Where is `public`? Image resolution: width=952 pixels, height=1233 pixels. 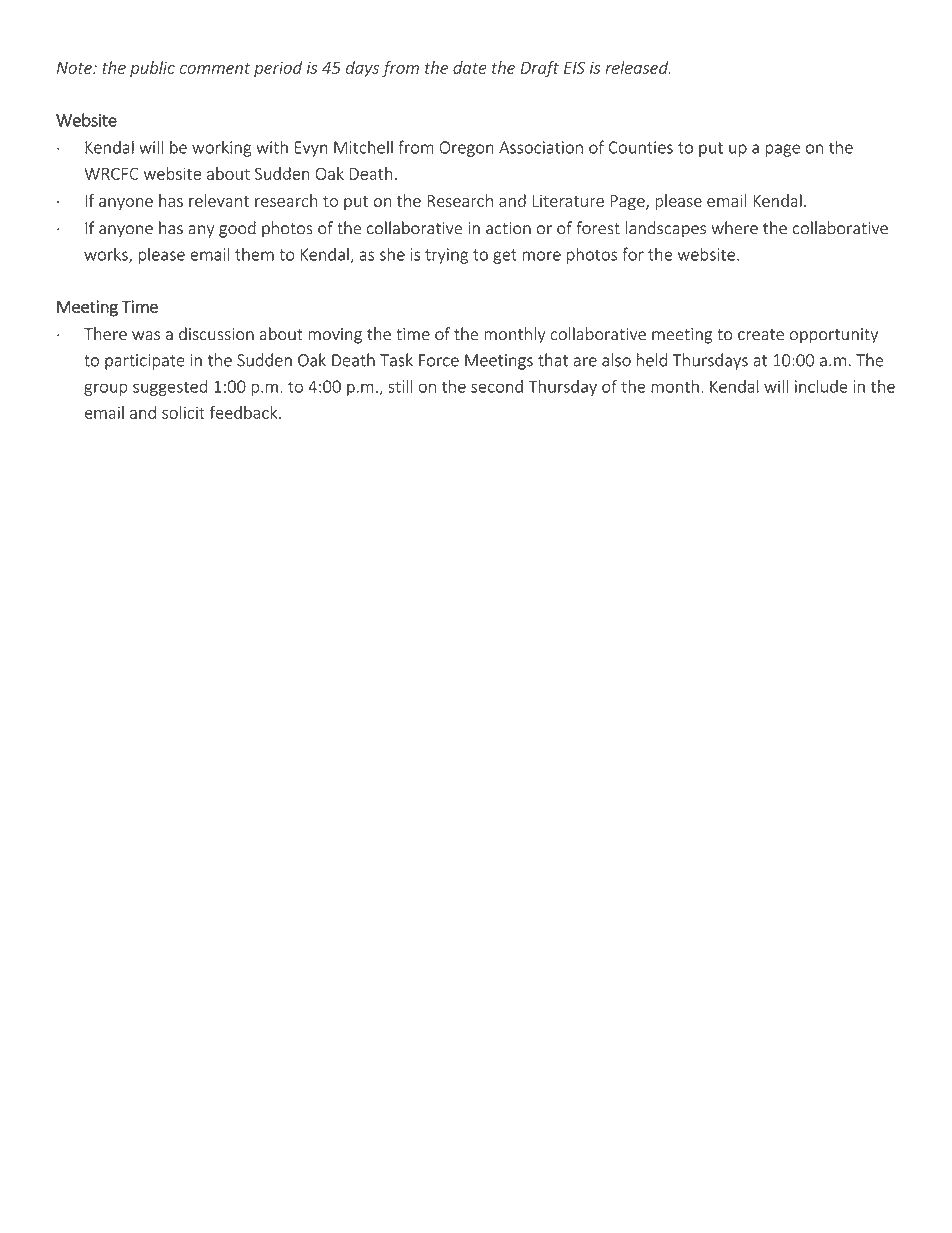 public is located at coordinates (152, 69).
